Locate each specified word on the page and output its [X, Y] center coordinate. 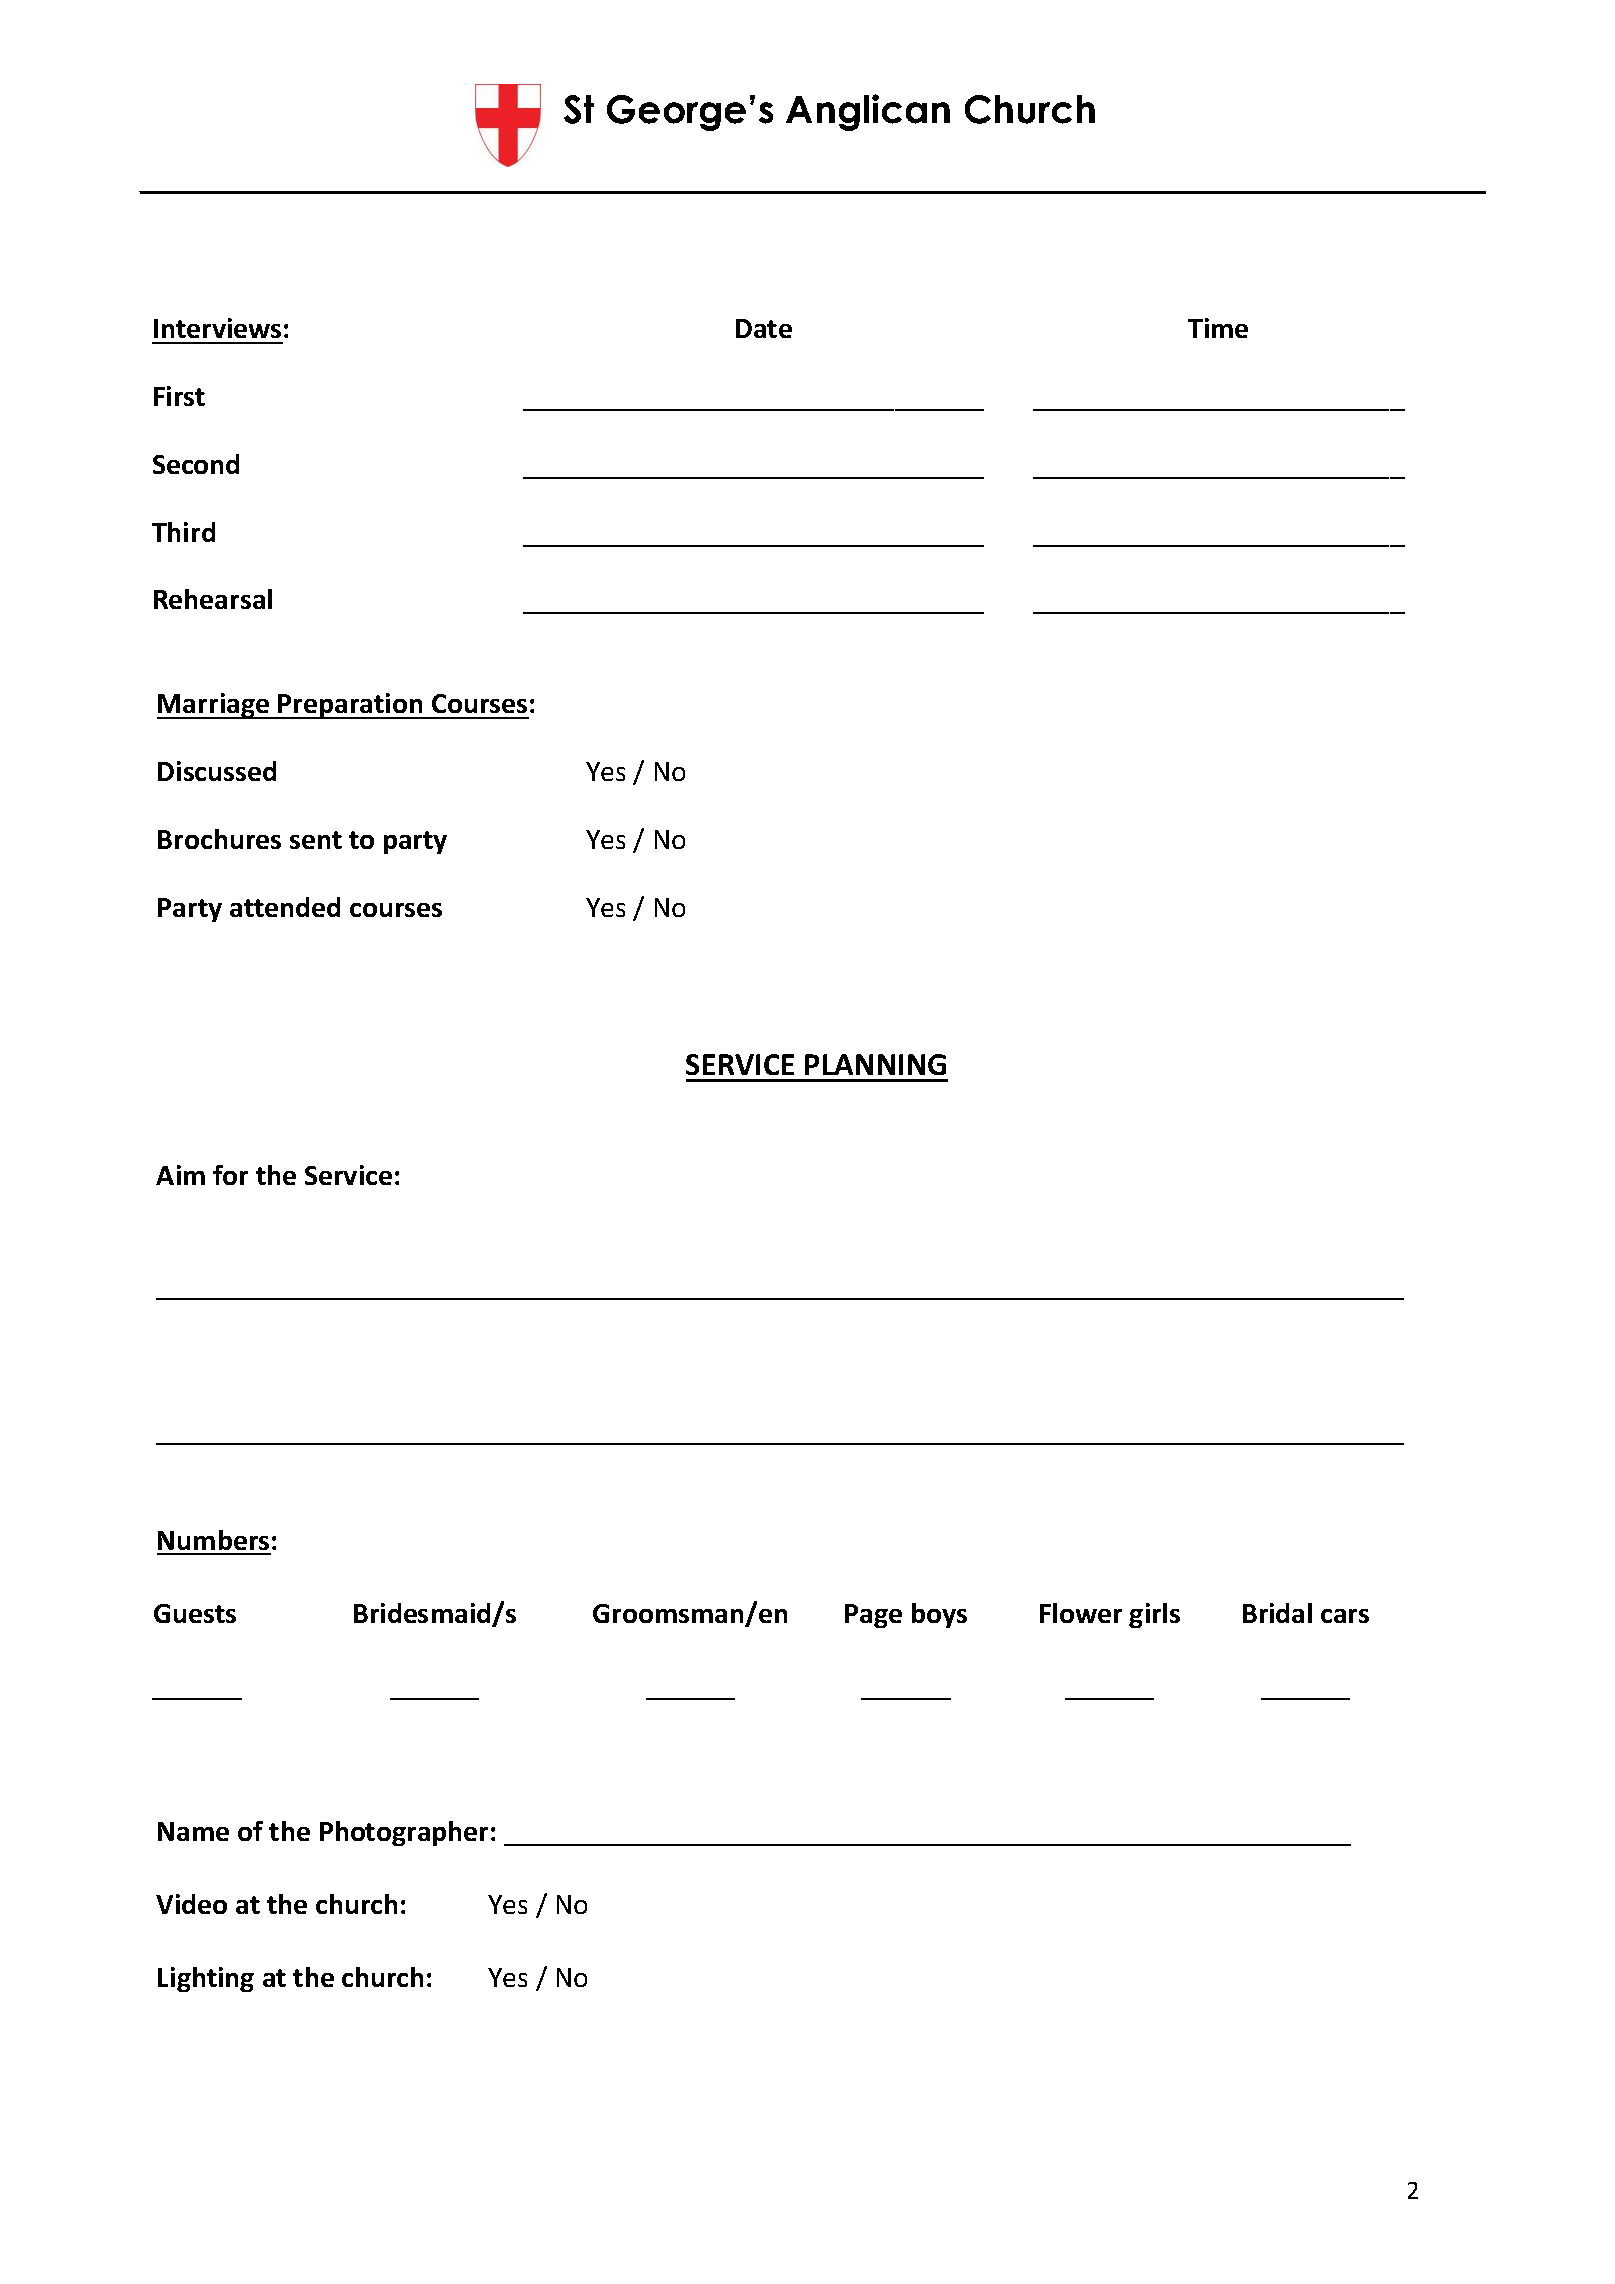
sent [316, 840]
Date [764, 328]
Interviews [217, 328]
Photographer [404, 1833]
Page [873, 1616]
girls [1154, 1615]
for [230, 1175]
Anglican [868, 112]
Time [1218, 328]
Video [191, 1904]
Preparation [351, 706]
